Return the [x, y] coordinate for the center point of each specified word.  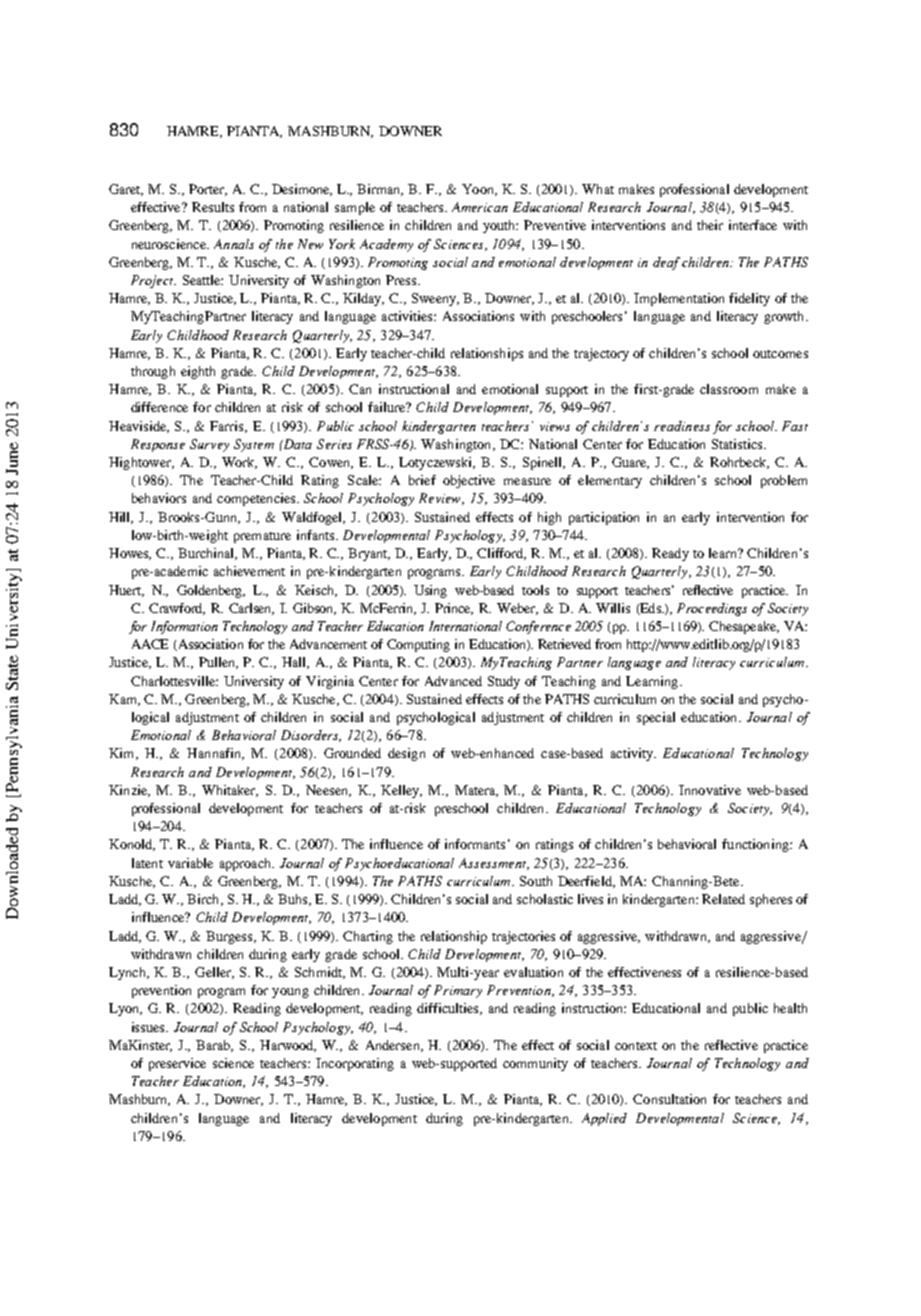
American [480, 207]
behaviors [159, 498]
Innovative [710, 790]
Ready [670, 554]
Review [441, 499]
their [710, 225]
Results [213, 207]
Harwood [288, 1046]
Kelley [401, 791]
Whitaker [230, 791]
